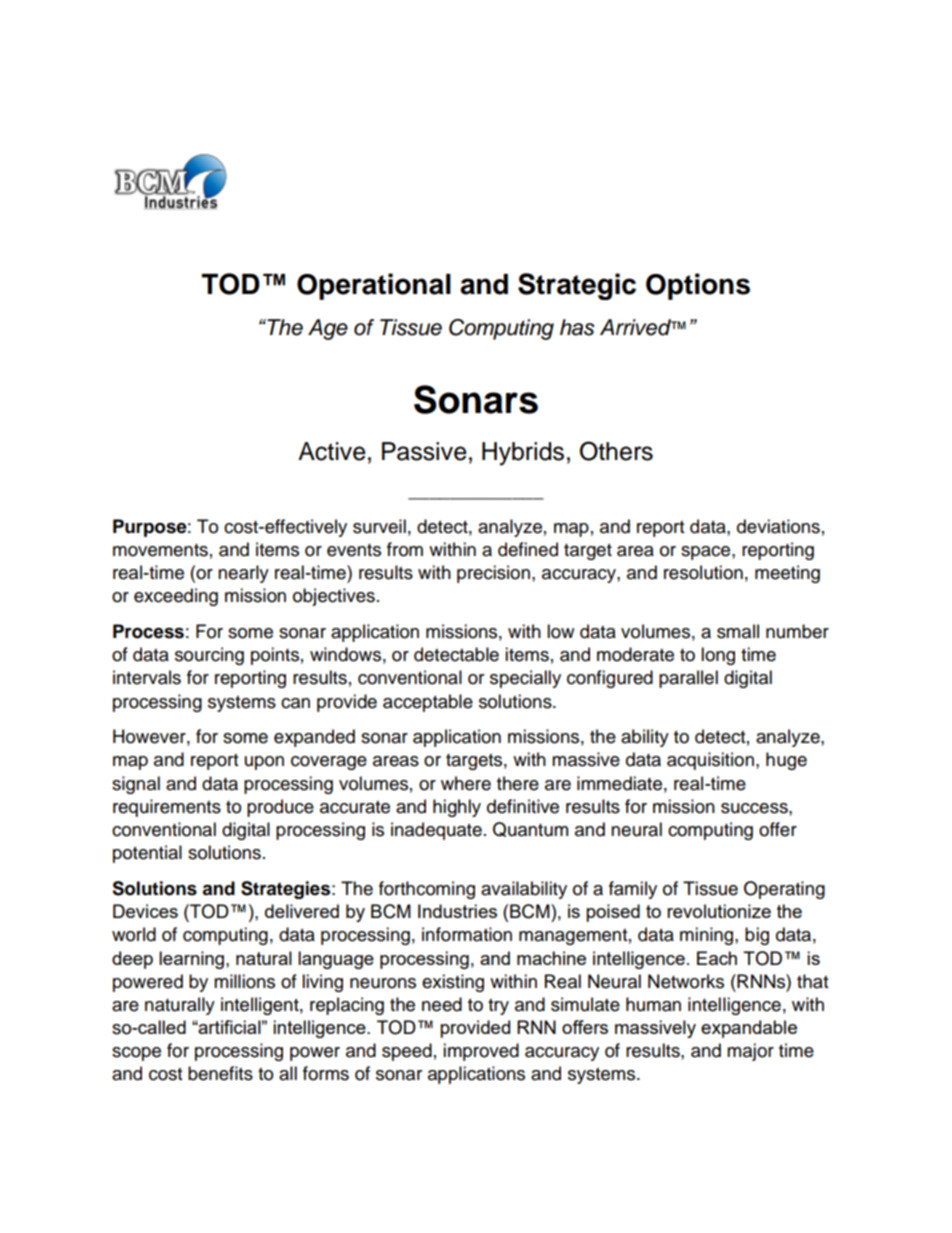 The width and height of the screenshot is (952, 1233). I want to click on Operational, so click(374, 286).
